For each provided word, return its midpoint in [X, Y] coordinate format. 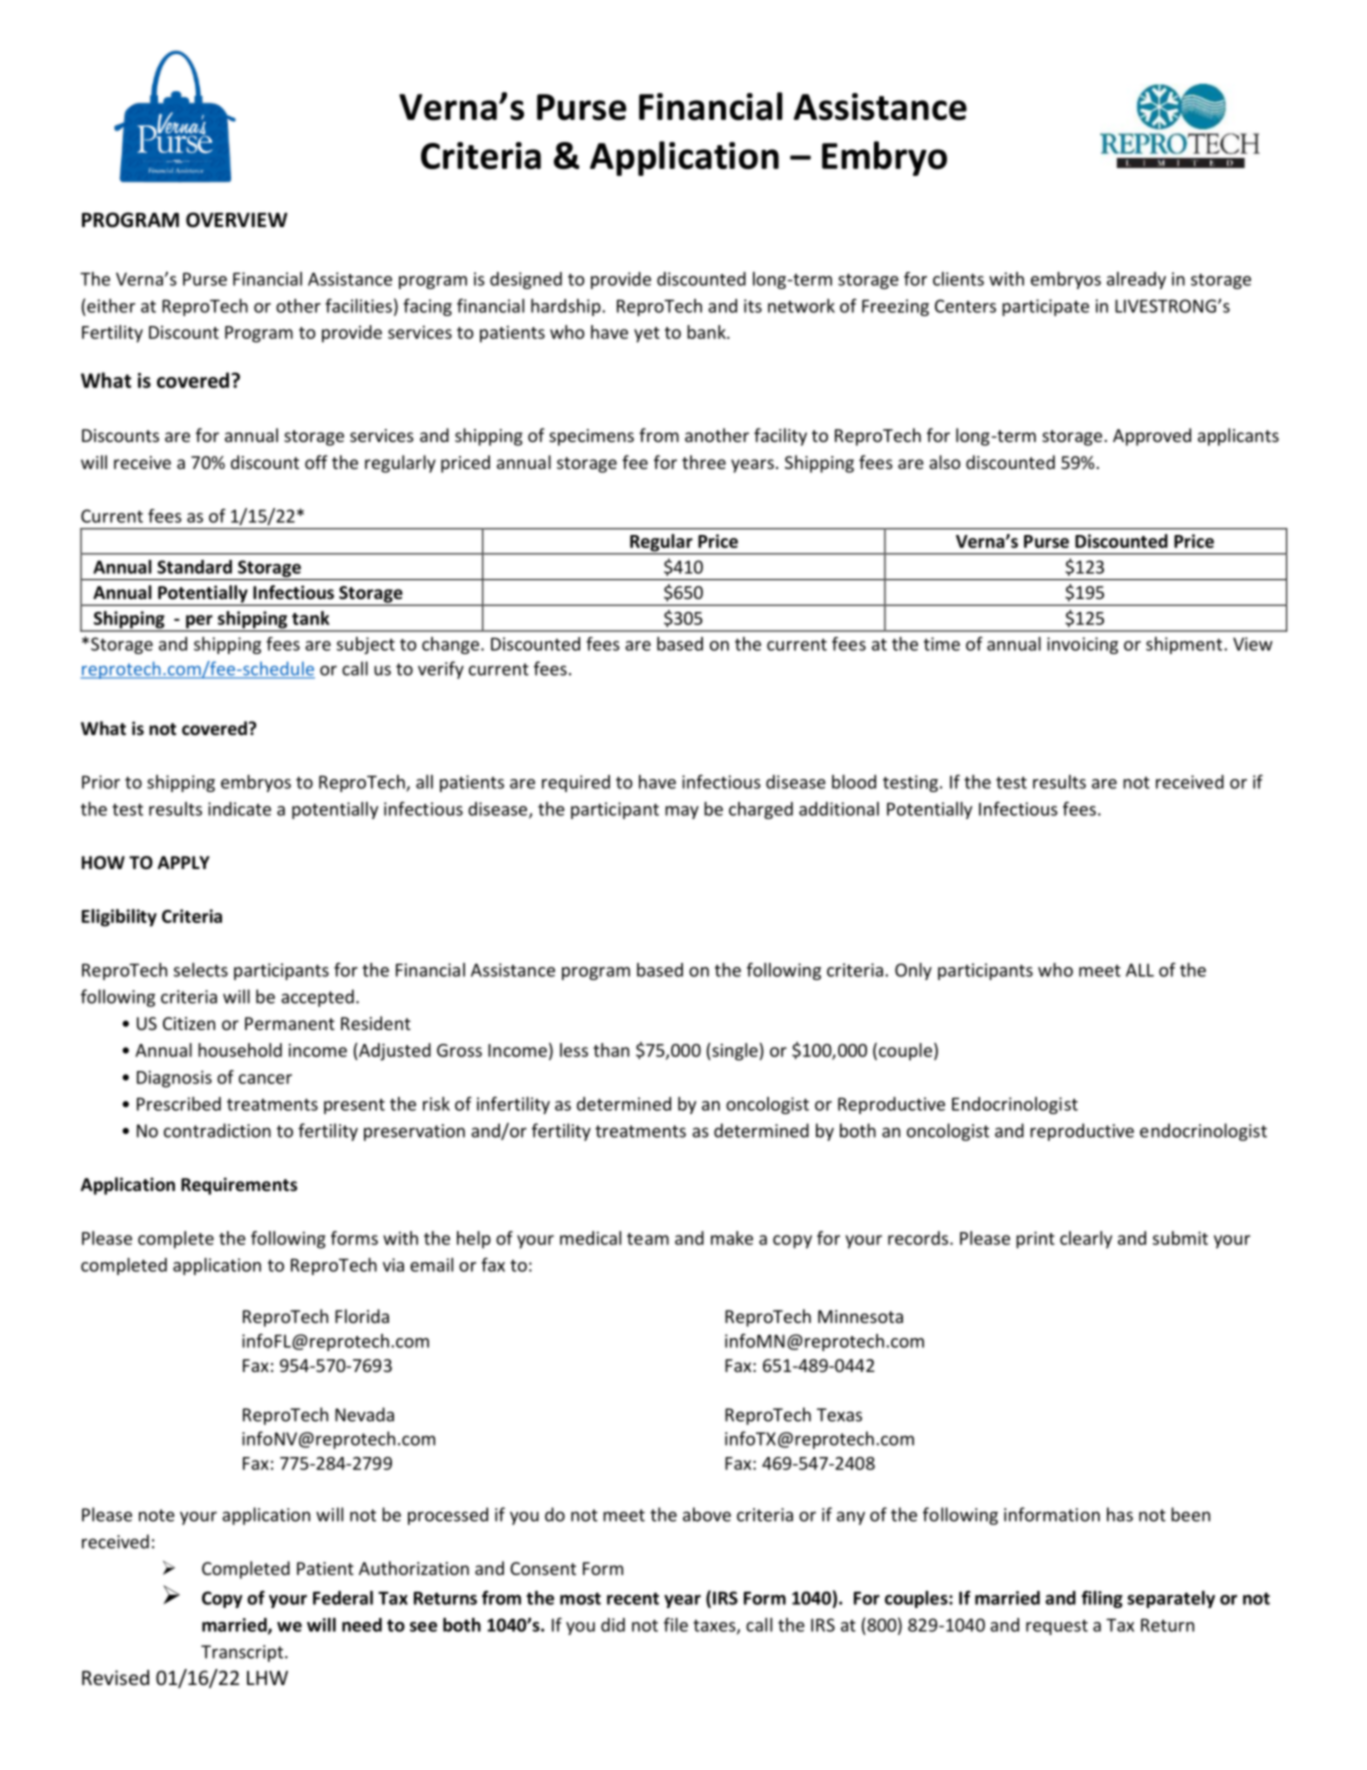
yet [647, 335]
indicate [239, 809]
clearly [1086, 1240]
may [682, 812]
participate [1045, 307]
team [648, 1239]
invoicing [1082, 645]
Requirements [239, 1186]
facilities [358, 305]
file [676, 1624]
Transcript [243, 1653]
